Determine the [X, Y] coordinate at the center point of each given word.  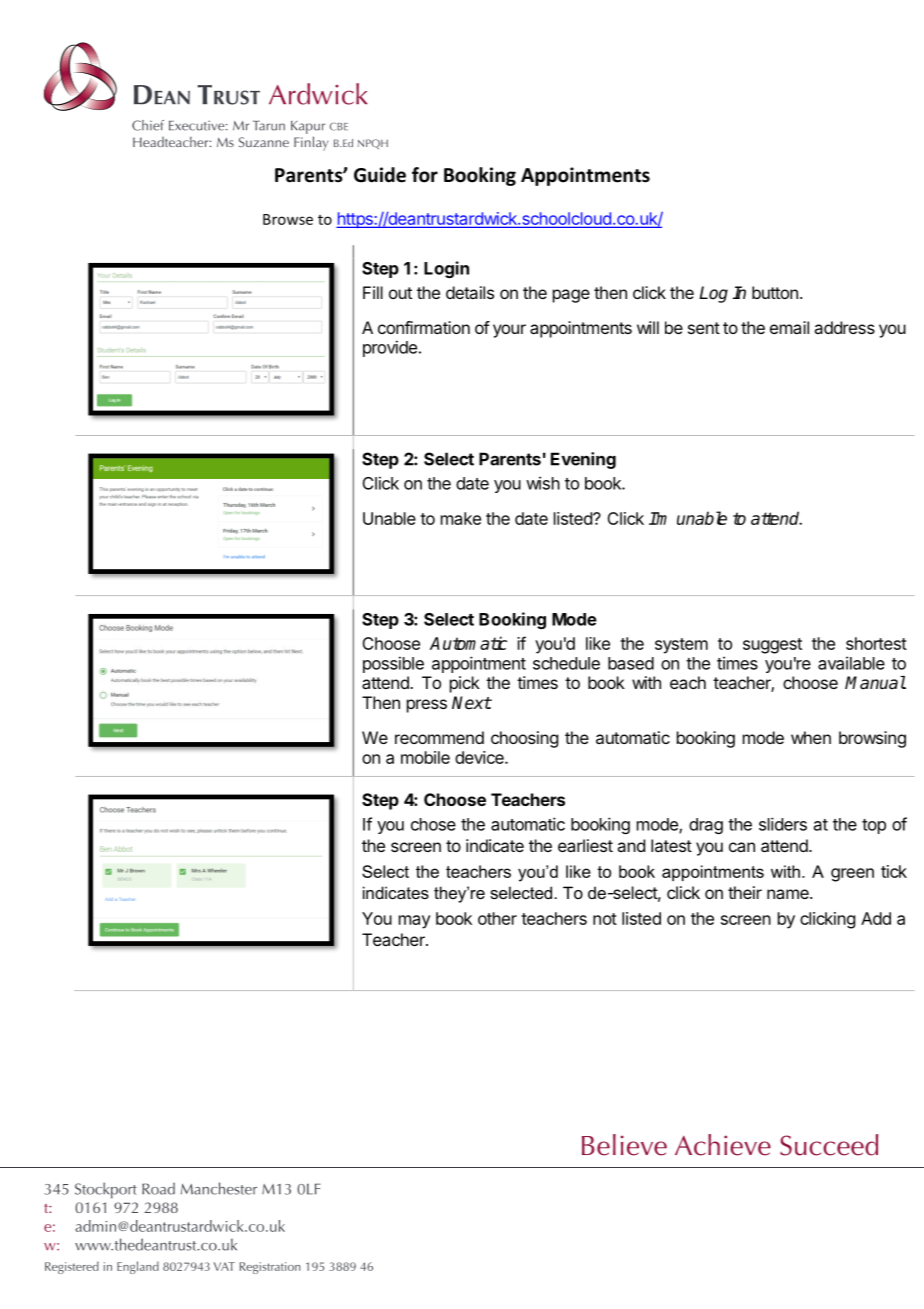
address [844, 327]
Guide [380, 175]
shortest [876, 643]
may [415, 922]
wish [543, 483]
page [571, 296]
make [461, 518]
